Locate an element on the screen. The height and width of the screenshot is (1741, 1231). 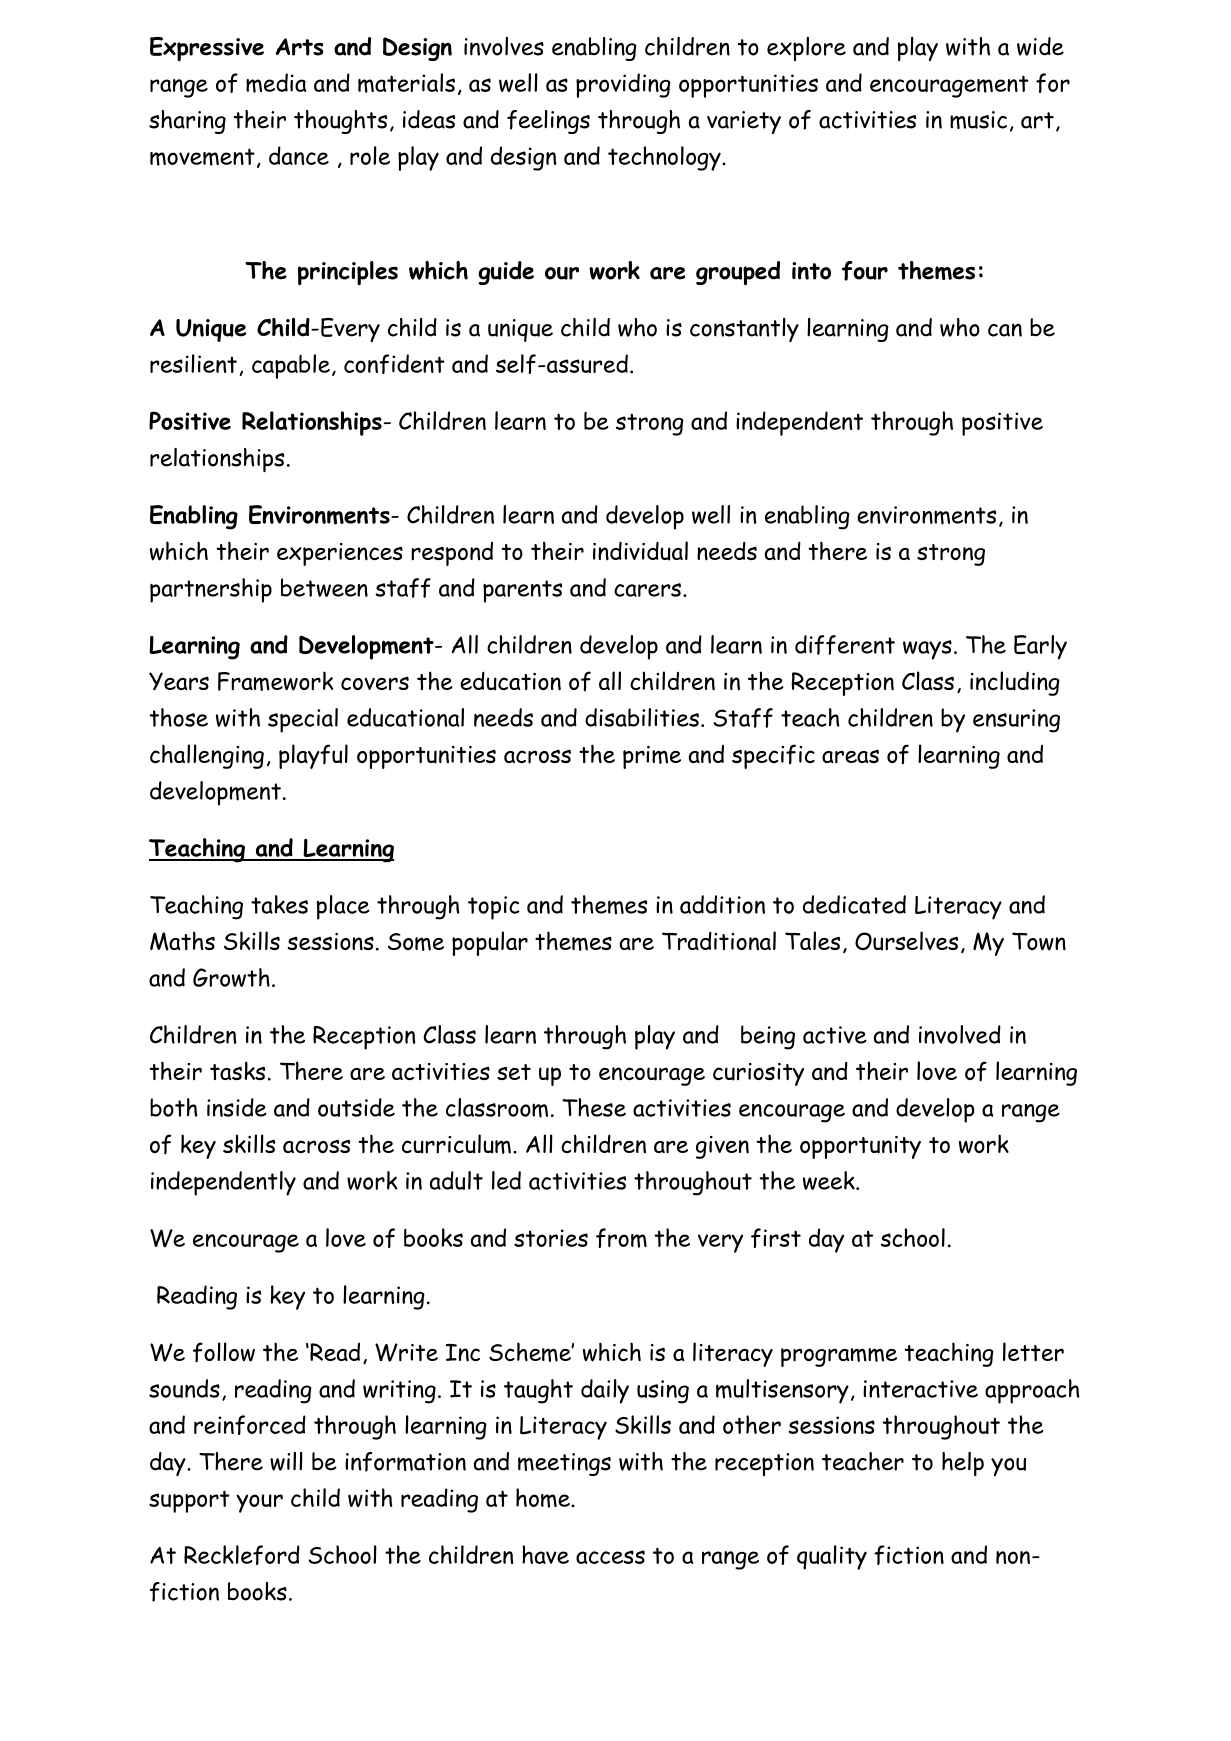
access is located at coordinates (610, 1557).
